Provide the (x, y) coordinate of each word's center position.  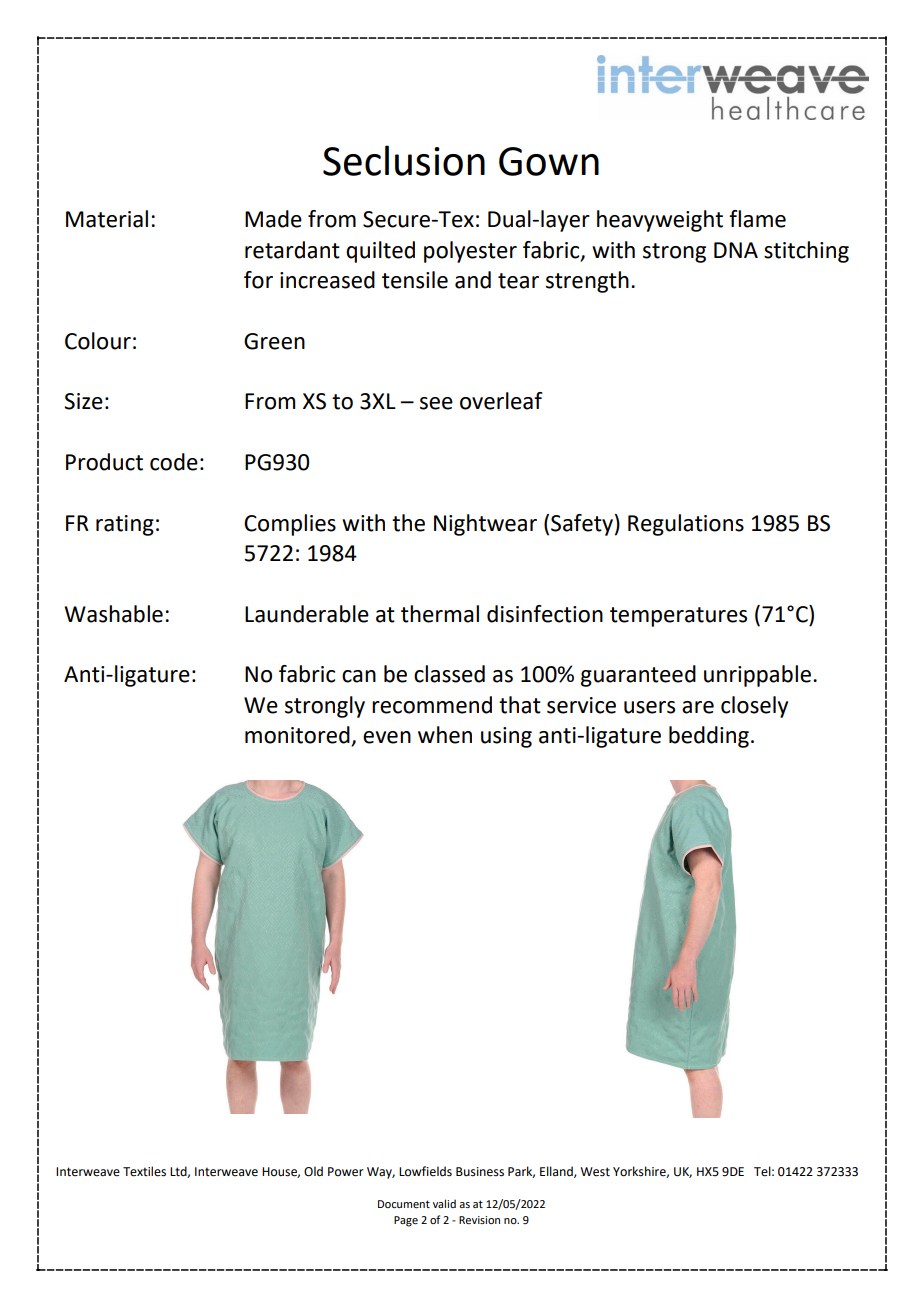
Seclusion (404, 160)
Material (107, 219)
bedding (709, 737)
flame (757, 219)
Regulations (686, 525)
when (445, 735)
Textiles (144, 1171)
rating (125, 525)
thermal (440, 614)
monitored (298, 736)
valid (444, 1203)
